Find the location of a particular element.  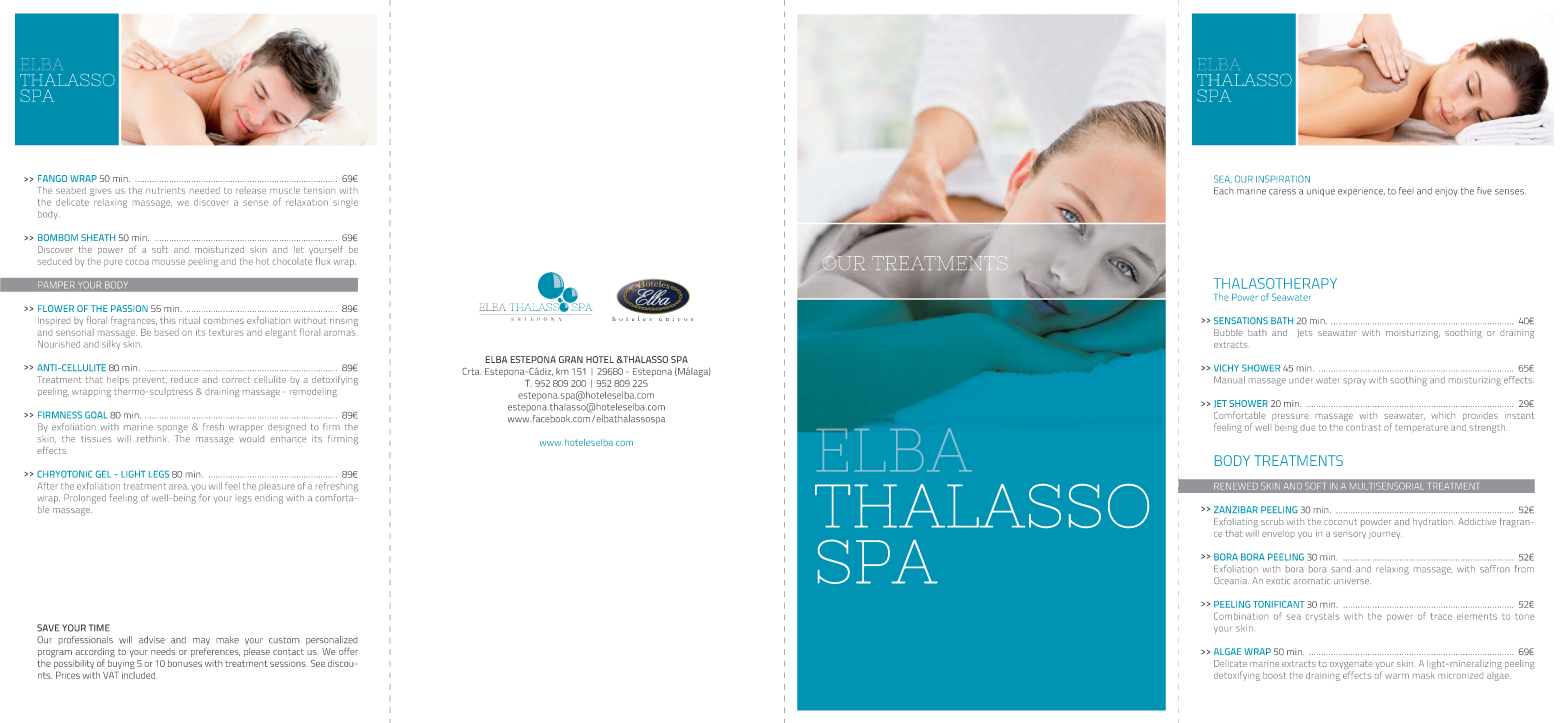

experience is located at coordinates (1361, 192).
